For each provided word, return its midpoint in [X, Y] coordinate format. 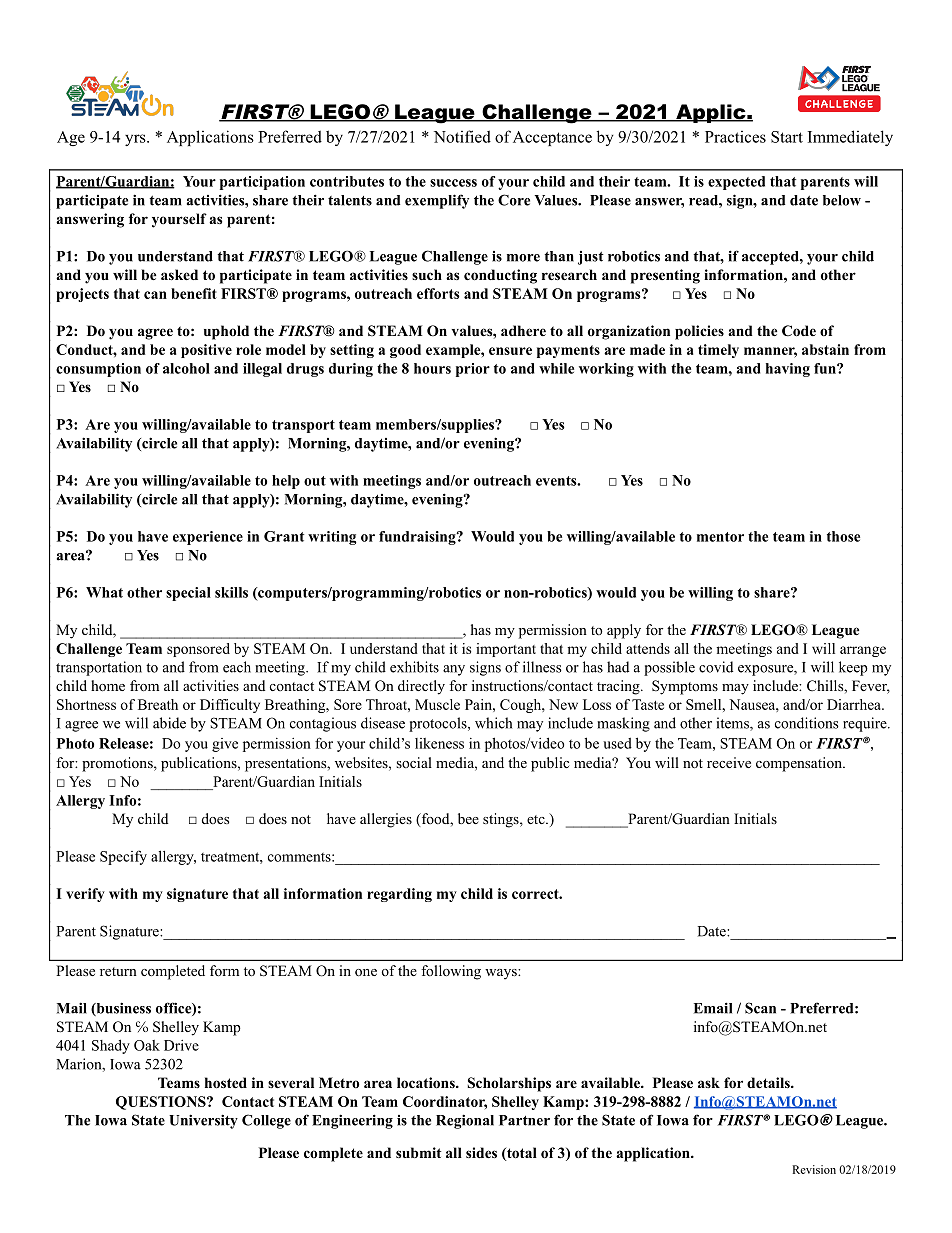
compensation [800, 764]
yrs [136, 140]
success [453, 183]
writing [332, 538]
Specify [123, 857]
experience [208, 538]
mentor [720, 537]
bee [468, 818]
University [203, 1121]
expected [736, 183]
